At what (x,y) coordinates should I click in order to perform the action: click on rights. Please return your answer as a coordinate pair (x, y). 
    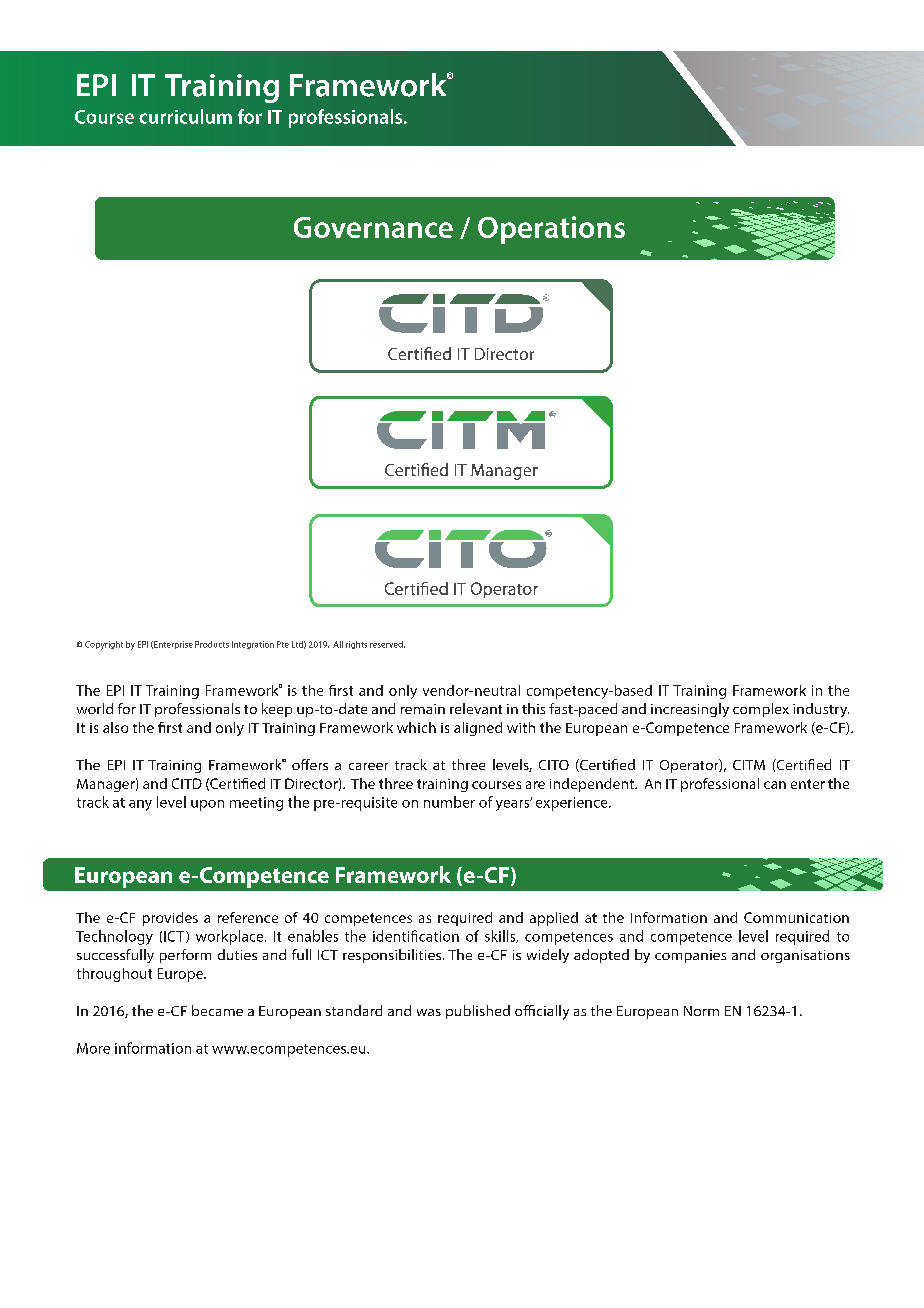
    Looking at the image, I should click on (356, 645).
